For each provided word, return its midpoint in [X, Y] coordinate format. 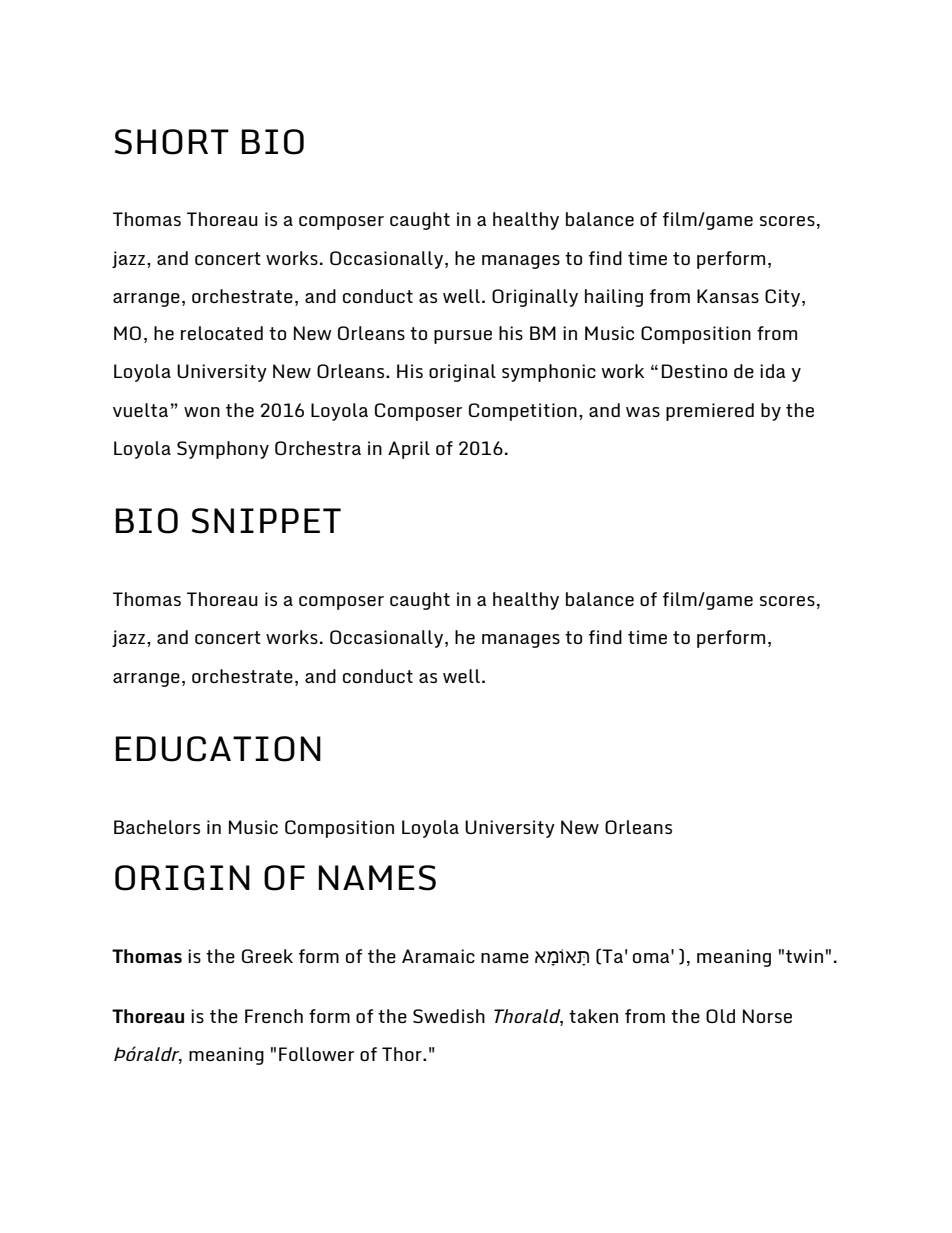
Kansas [728, 296]
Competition [523, 412]
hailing [614, 298]
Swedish [449, 1016]
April [409, 450]
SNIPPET [266, 521]
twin [804, 956]
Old [720, 1016]
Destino [694, 371]
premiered [710, 412]
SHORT [172, 142]
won [202, 412]
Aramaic [438, 956]
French [274, 1016]
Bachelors [157, 827]
